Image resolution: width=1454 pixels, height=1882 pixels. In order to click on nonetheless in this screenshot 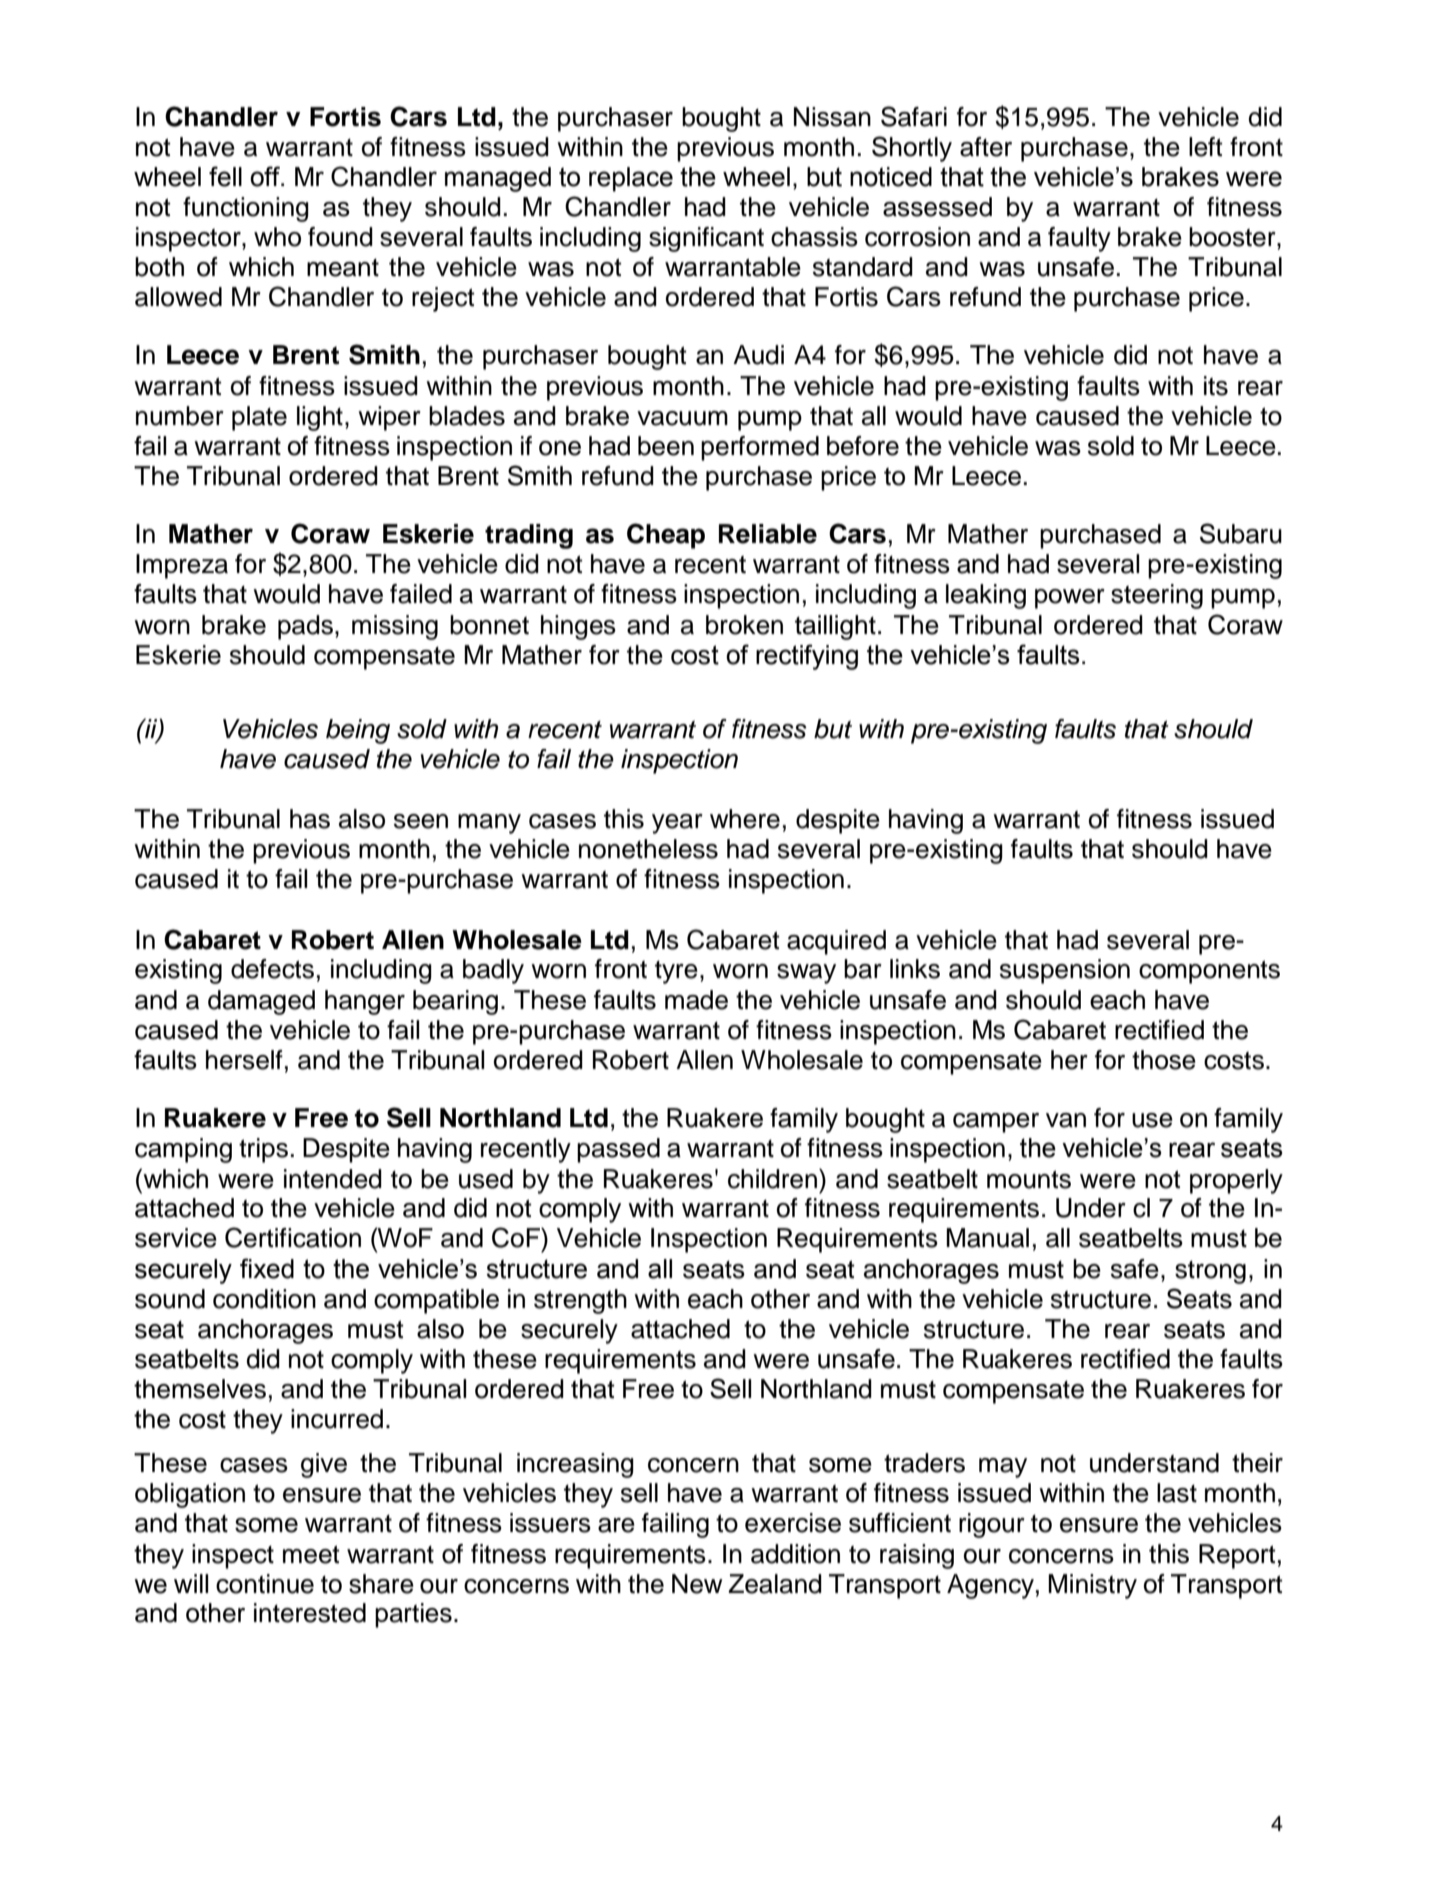, I will do `click(648, 849)`.
